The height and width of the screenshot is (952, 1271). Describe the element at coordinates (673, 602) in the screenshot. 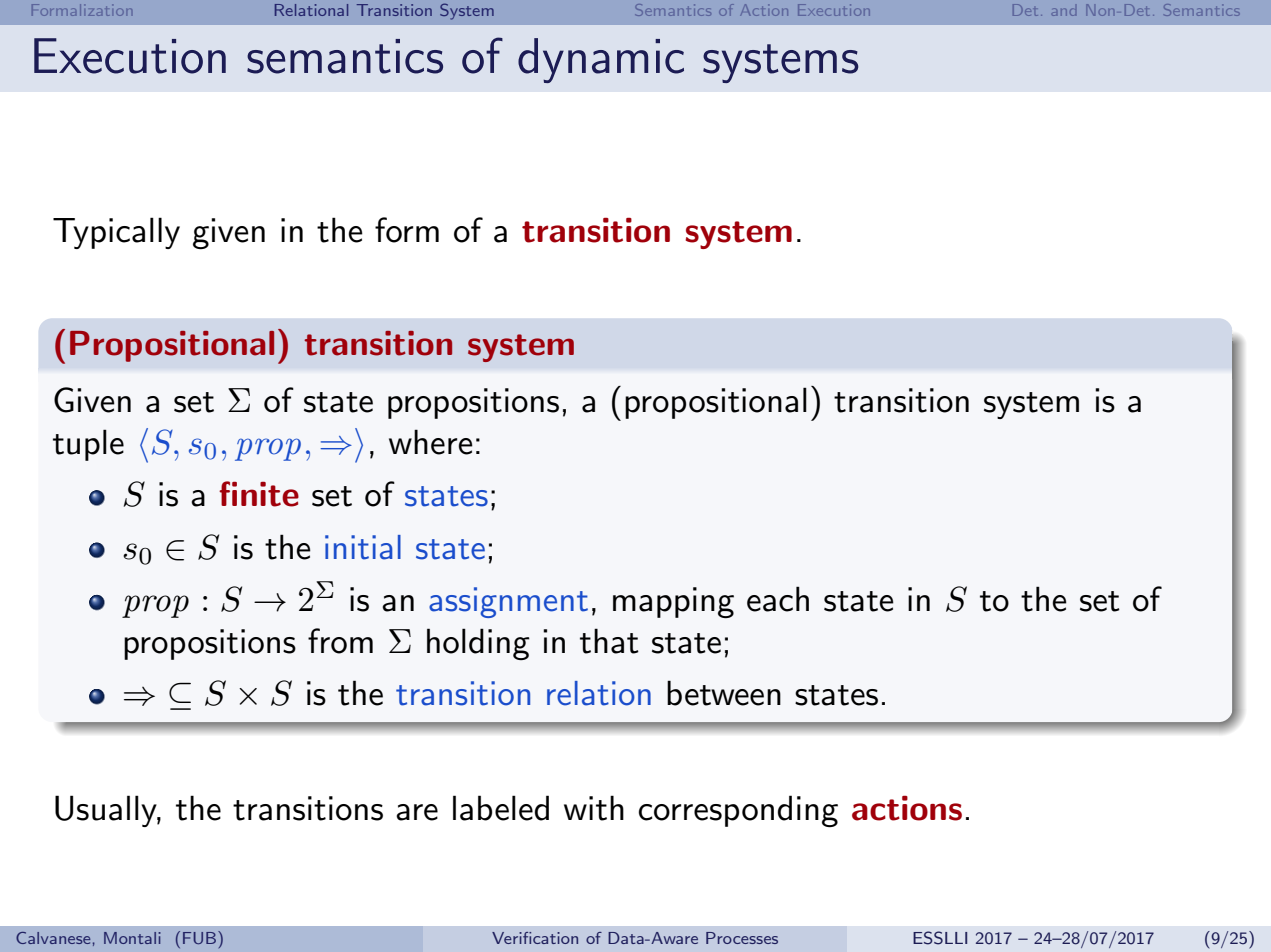

I see `mapping` at that location.
